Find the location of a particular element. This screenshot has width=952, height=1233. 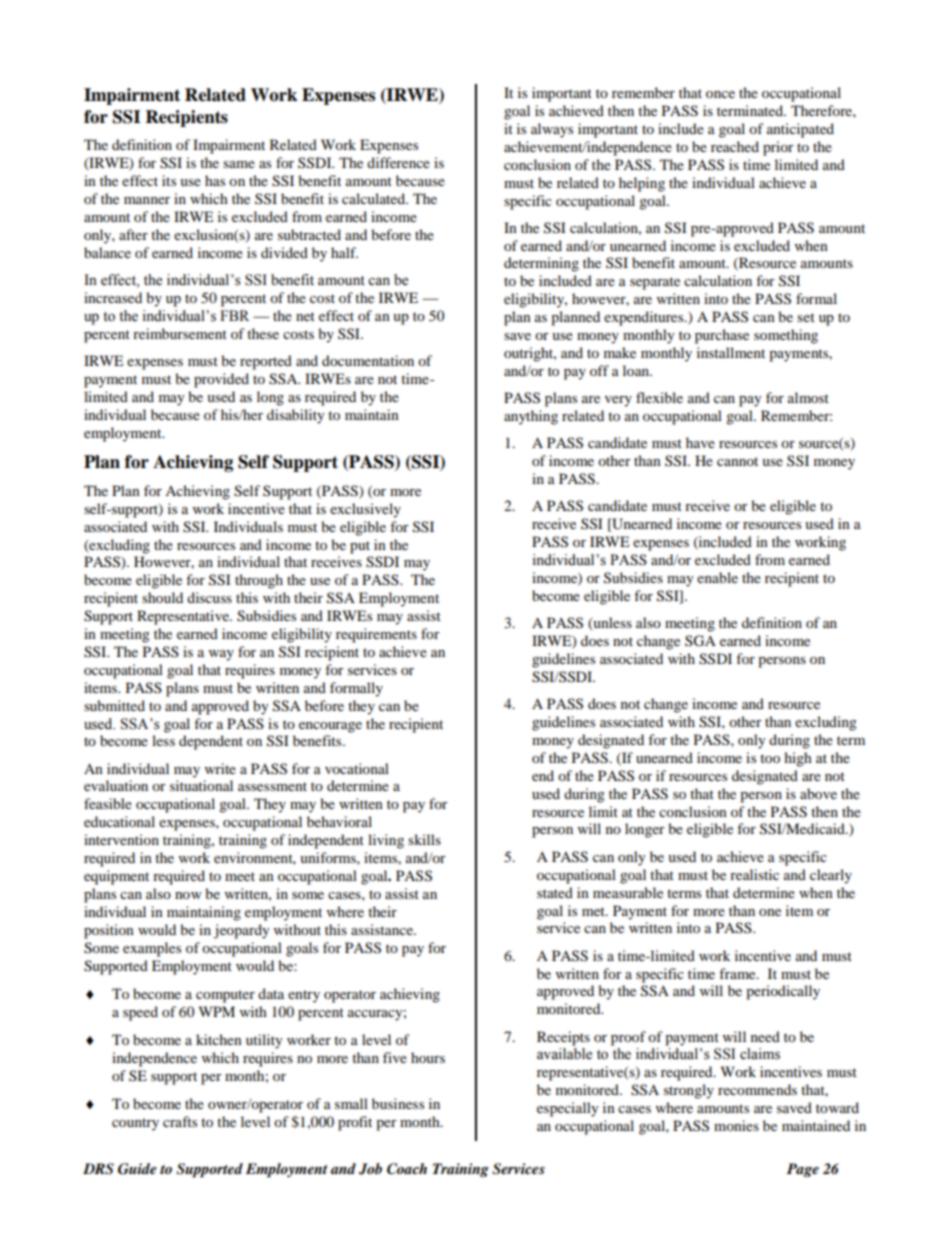

requirements is located at coordinates (376, 635).
